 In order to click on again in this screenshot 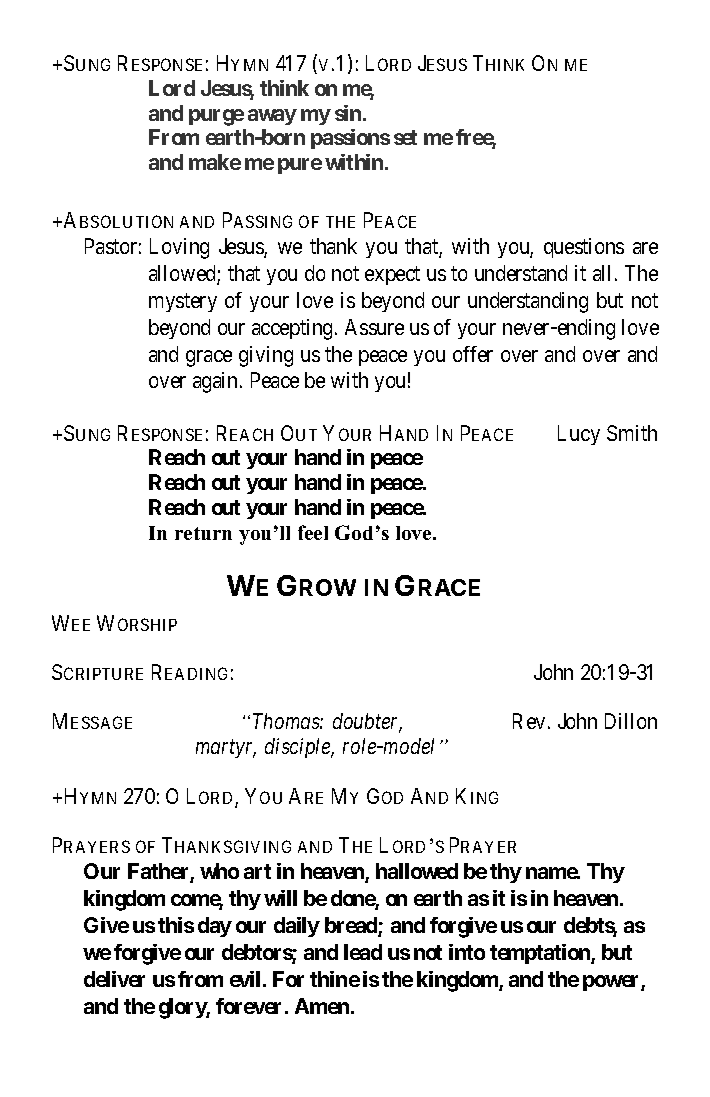, I will do `click(217, 382)`.
